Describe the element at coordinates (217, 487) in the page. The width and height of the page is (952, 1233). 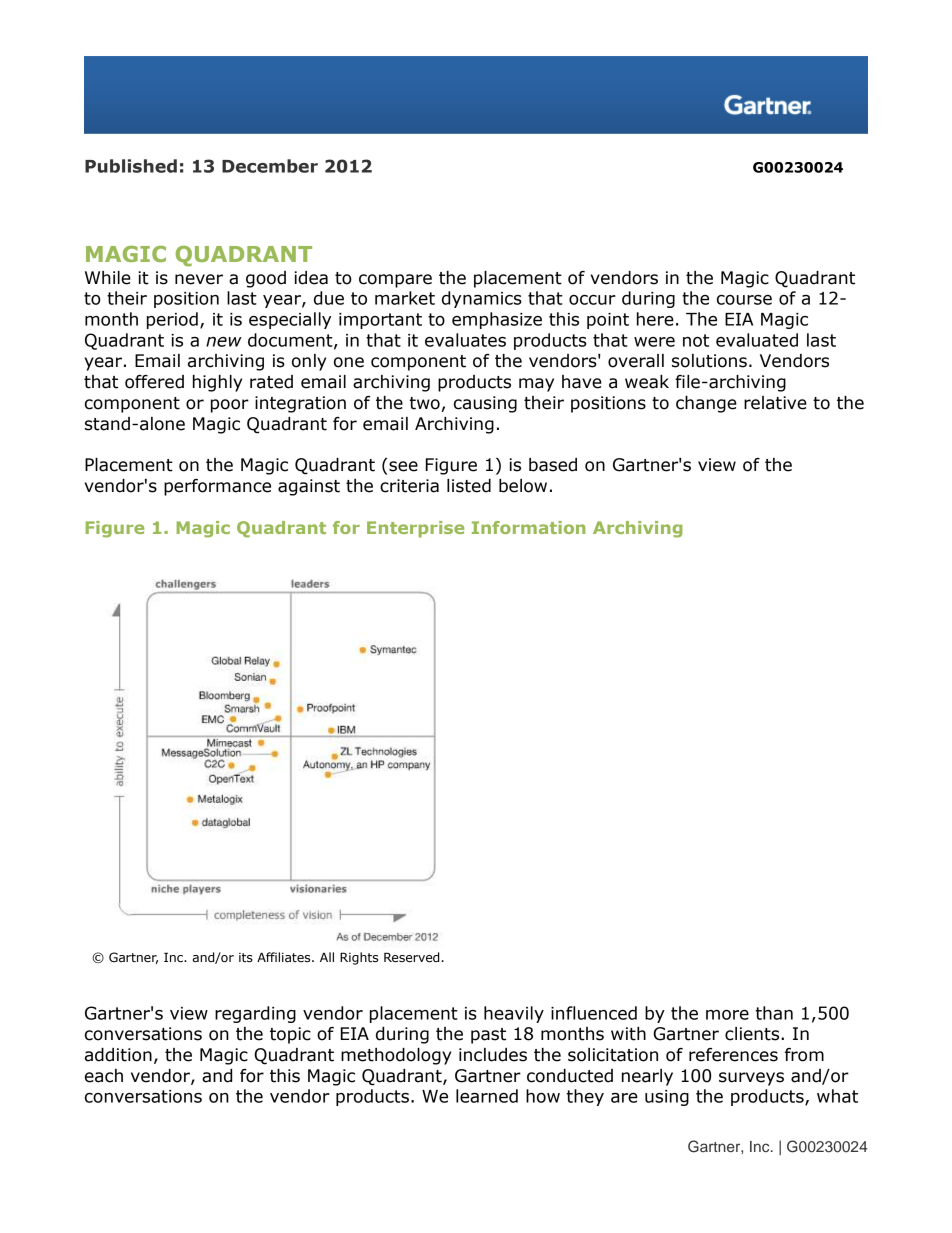
I see `performance` at that location.
